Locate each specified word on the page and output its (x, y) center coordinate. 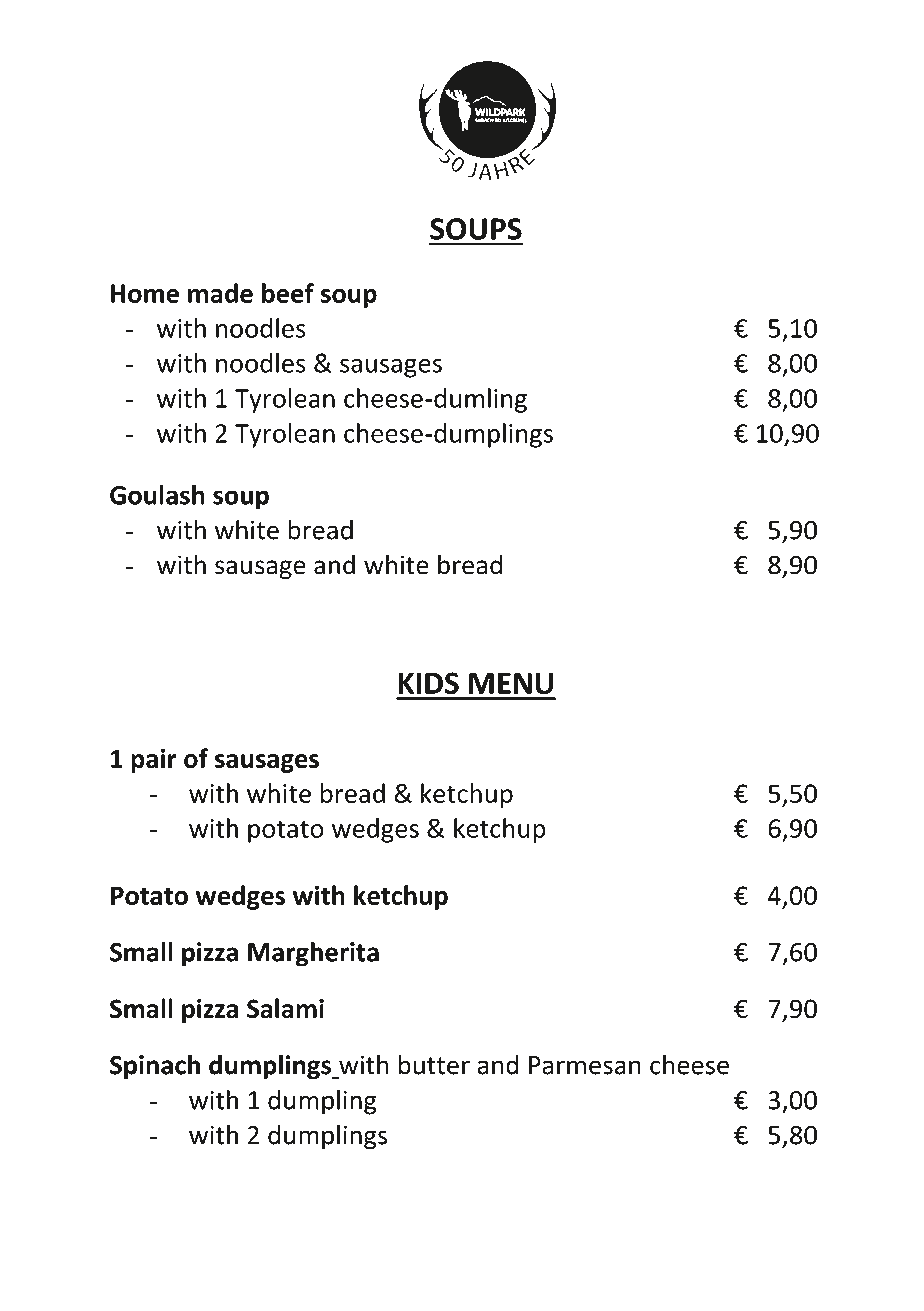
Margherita (313, 954)
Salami (285, 1008)
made (220, 293)
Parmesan (585, 1065)
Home (145, 293)
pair (154, 761)
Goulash (157, 495)
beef (288, 293)
